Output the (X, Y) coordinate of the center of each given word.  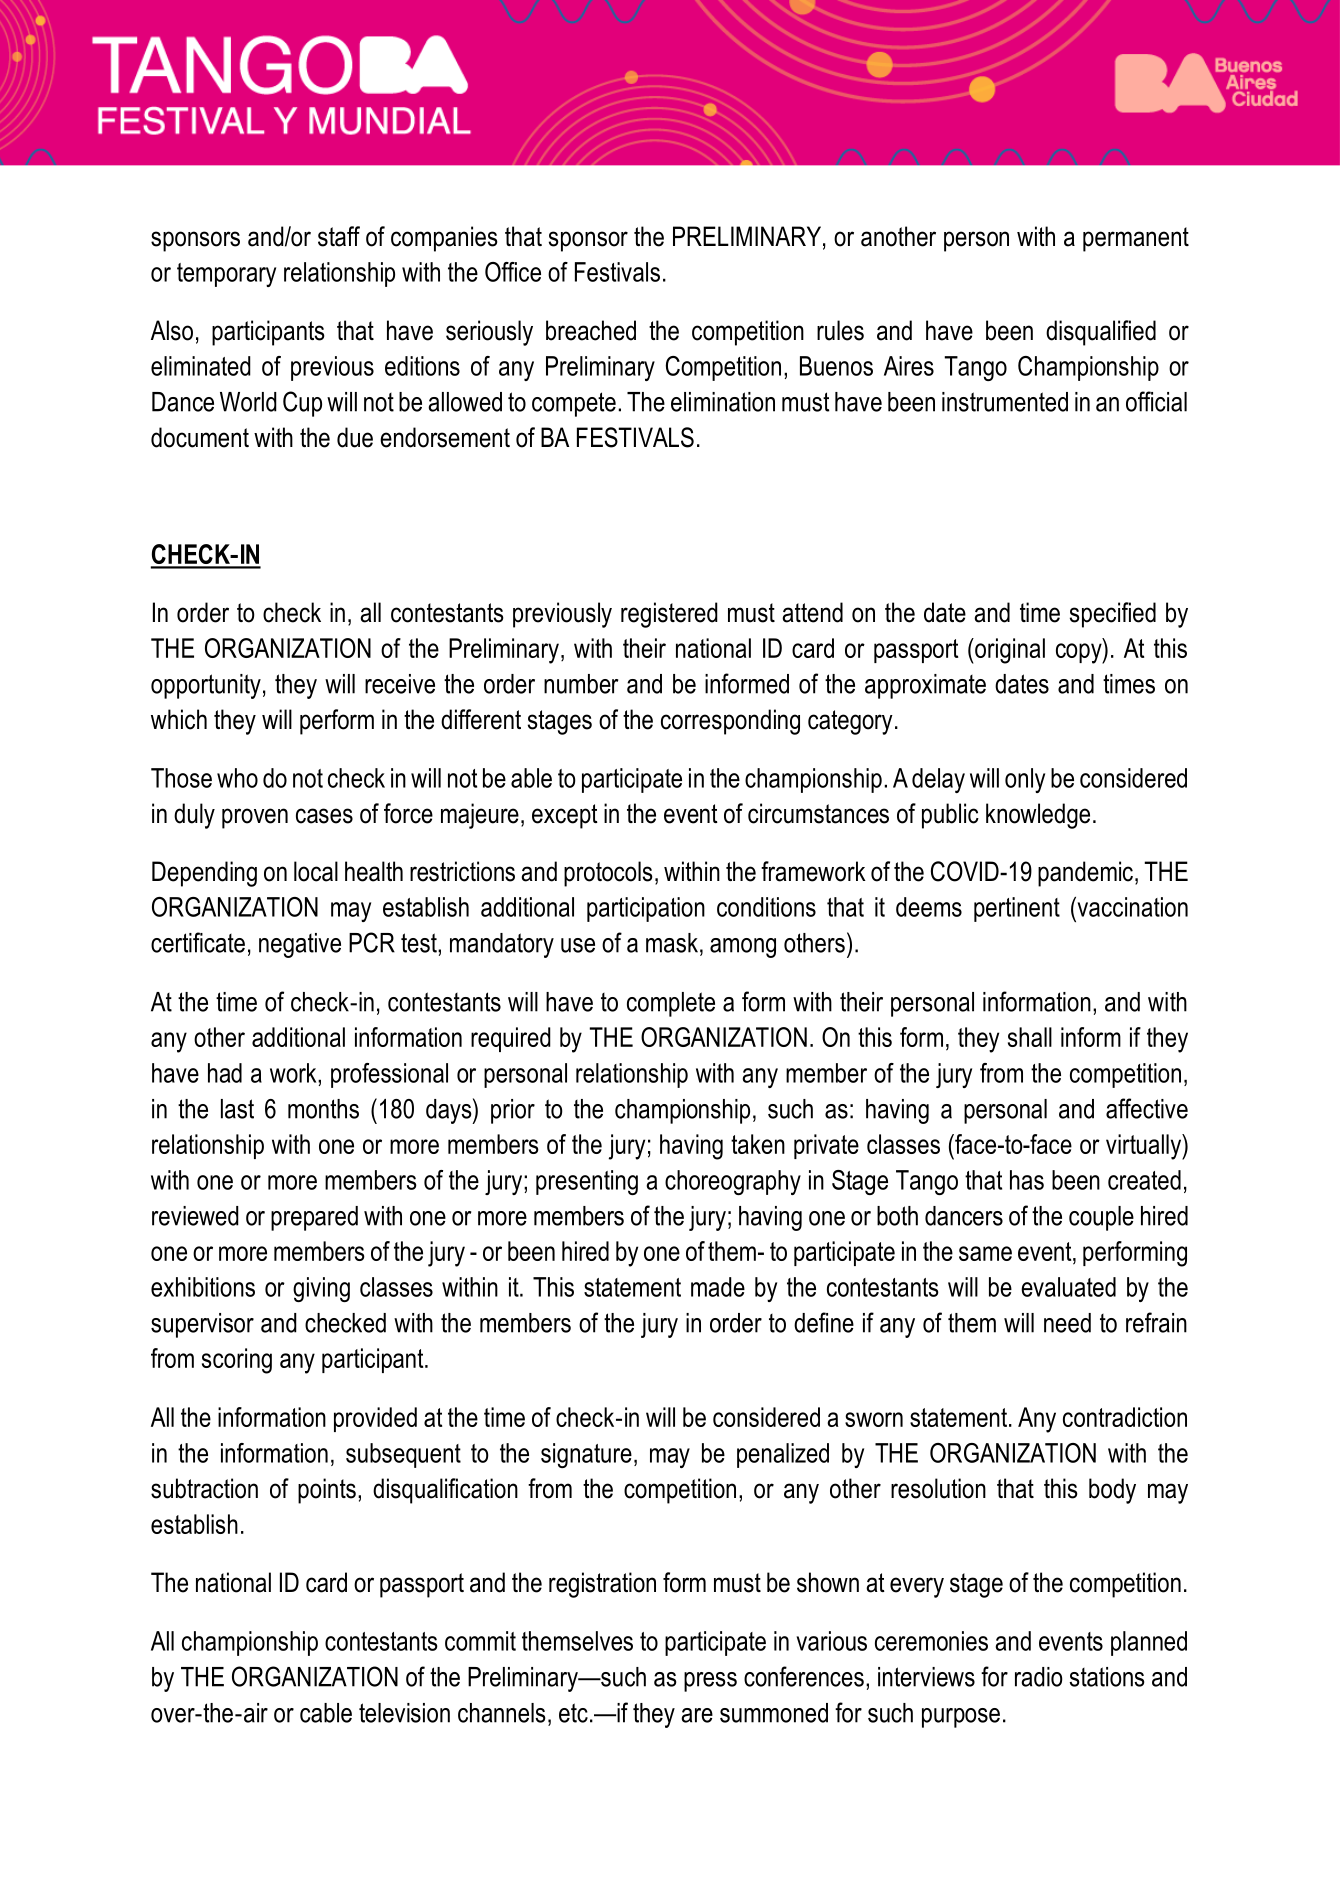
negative (300, 945)
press (710, 1682)
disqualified (1101, 333)
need (1067, 1323)
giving (321, 1289)
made (718, 1287)
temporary (226, 275)
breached (591, 330)
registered (669, 615)
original (1009, 651)
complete (671, 1004)
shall (1030, 1037)
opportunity (206, 686)
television (404, 1713)
